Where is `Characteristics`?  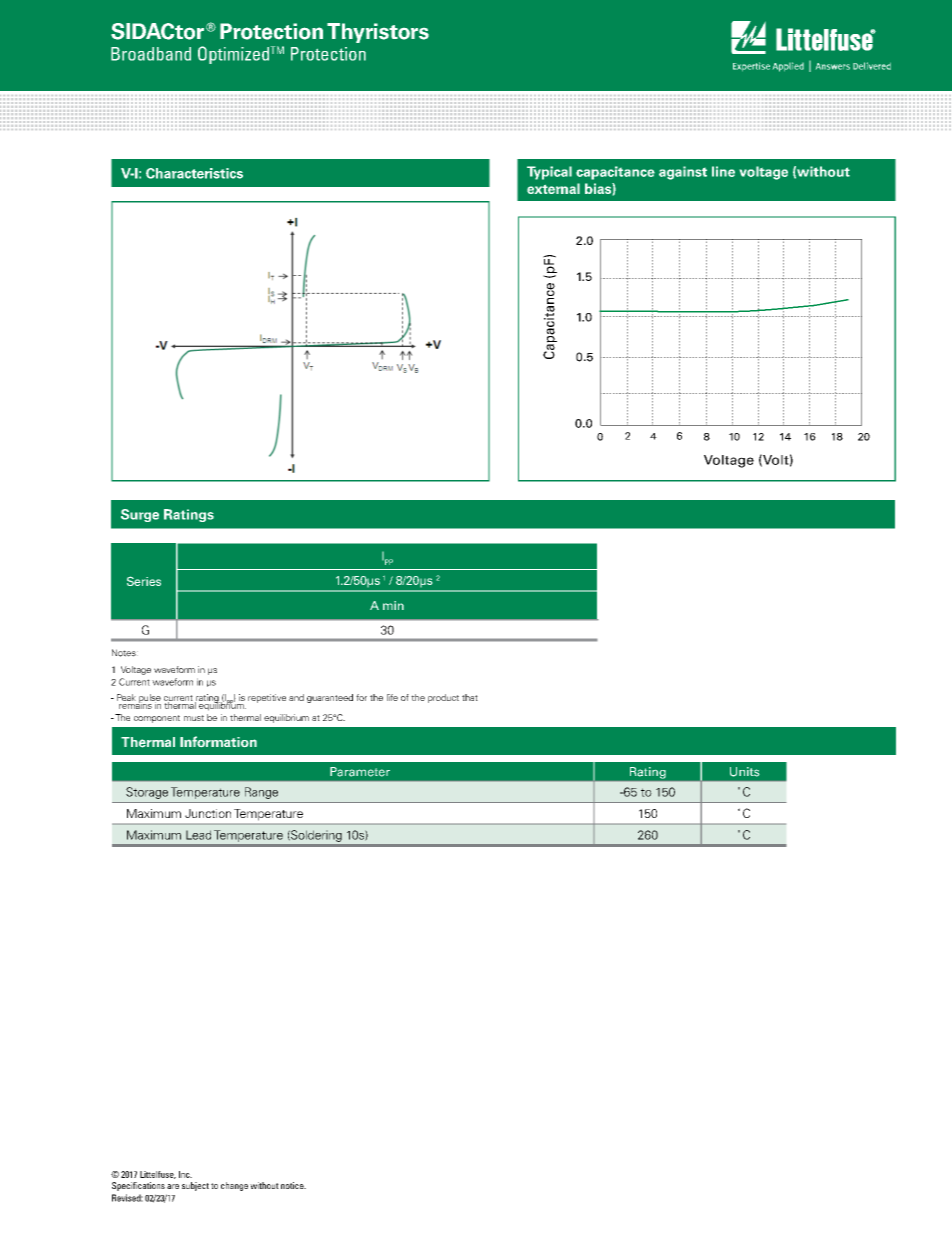
Characteristics is located at coordinates (194, 173).
